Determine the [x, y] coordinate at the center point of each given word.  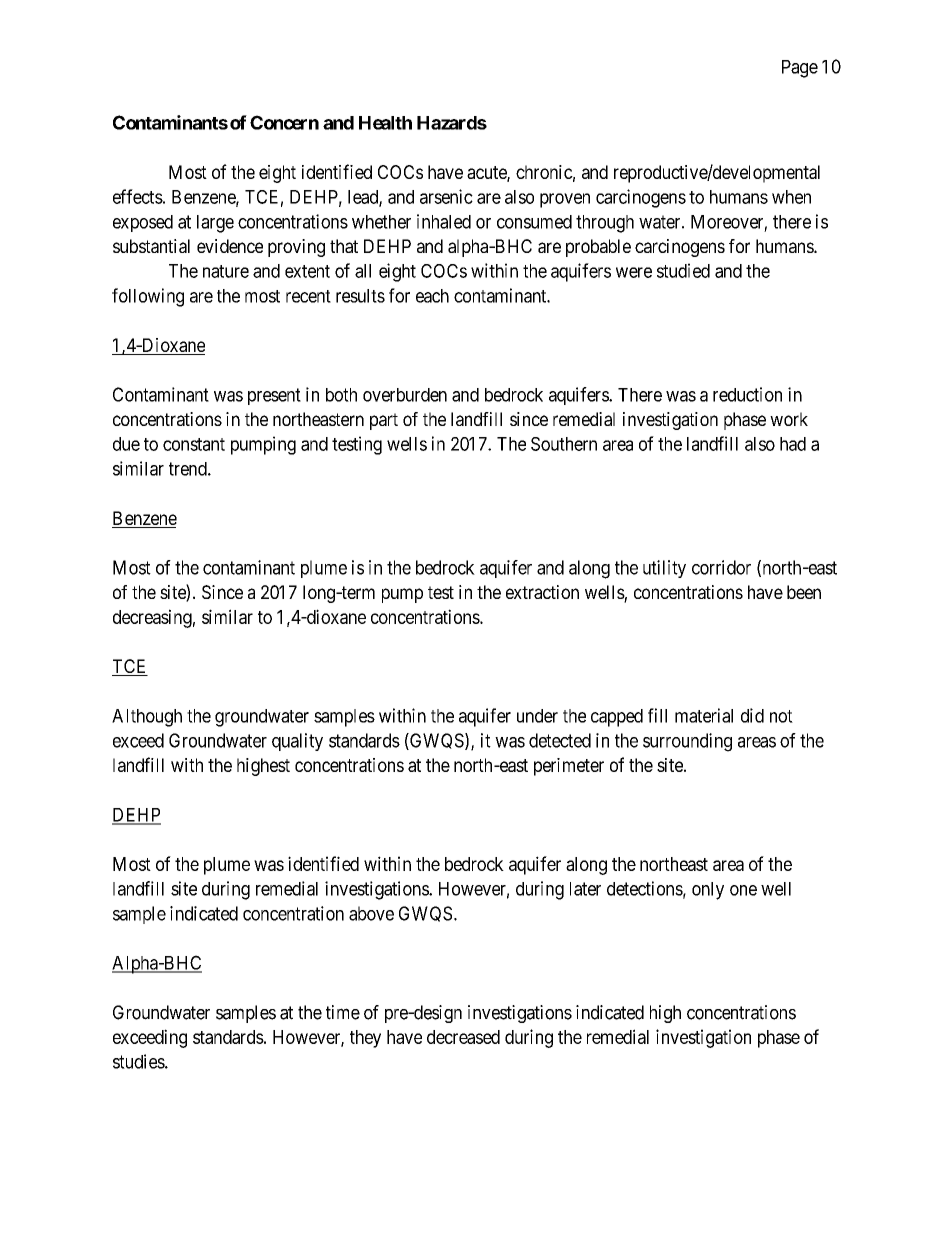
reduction [747, 394]
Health [385, 123]
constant [194, 444]
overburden [405, 395]
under [537, 716]
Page [800, 69]
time [343, 1012]
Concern [284, 122]
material [704, 715]
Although [147, 718]
